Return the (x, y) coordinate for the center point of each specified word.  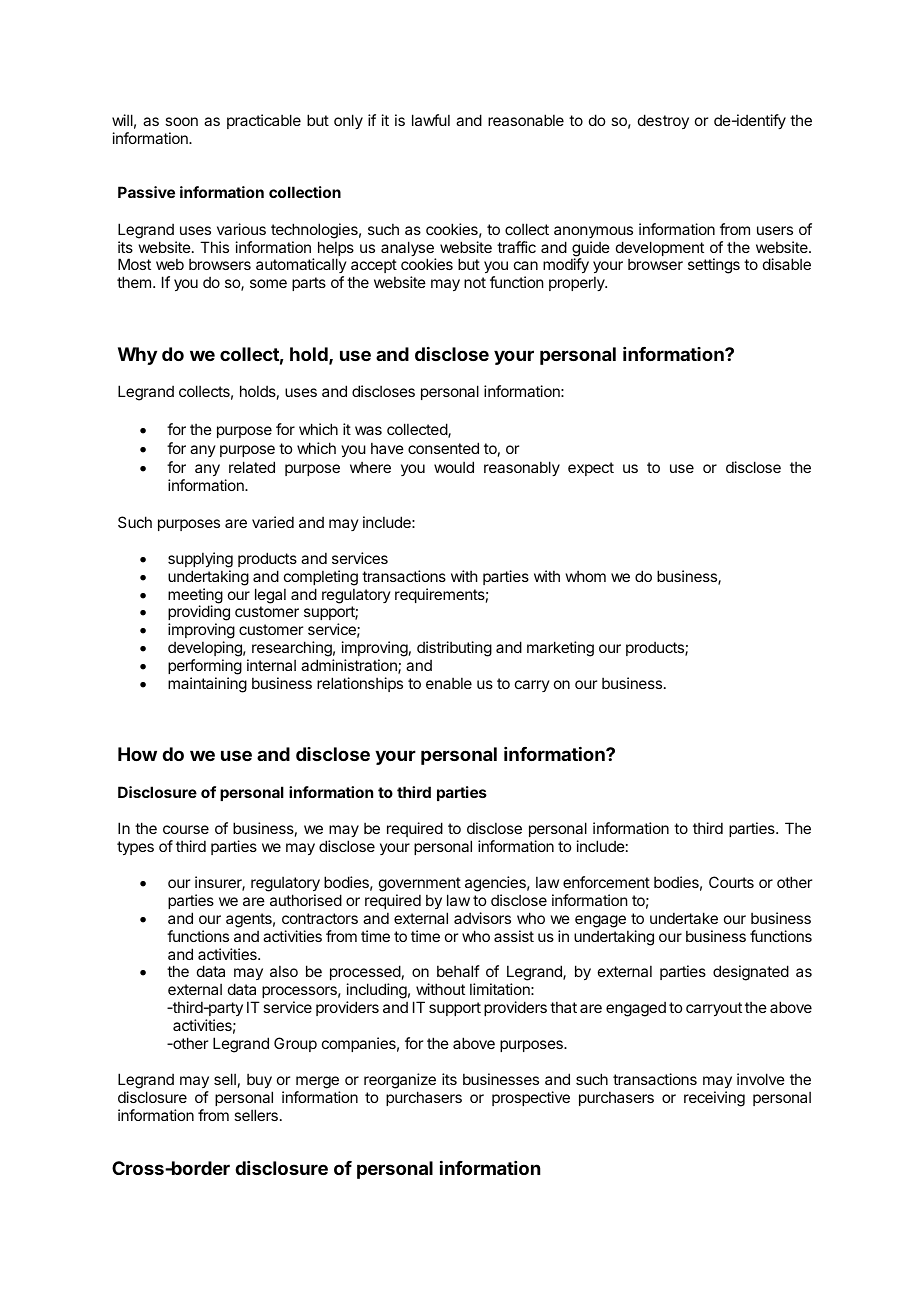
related (252, 467)
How (137, 754)
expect (591, 469)
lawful (431, 120)
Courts (731, 882)
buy (260, 1082)
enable (449, 683)
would (454, 467)
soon (181, 121)
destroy (663, 121)
